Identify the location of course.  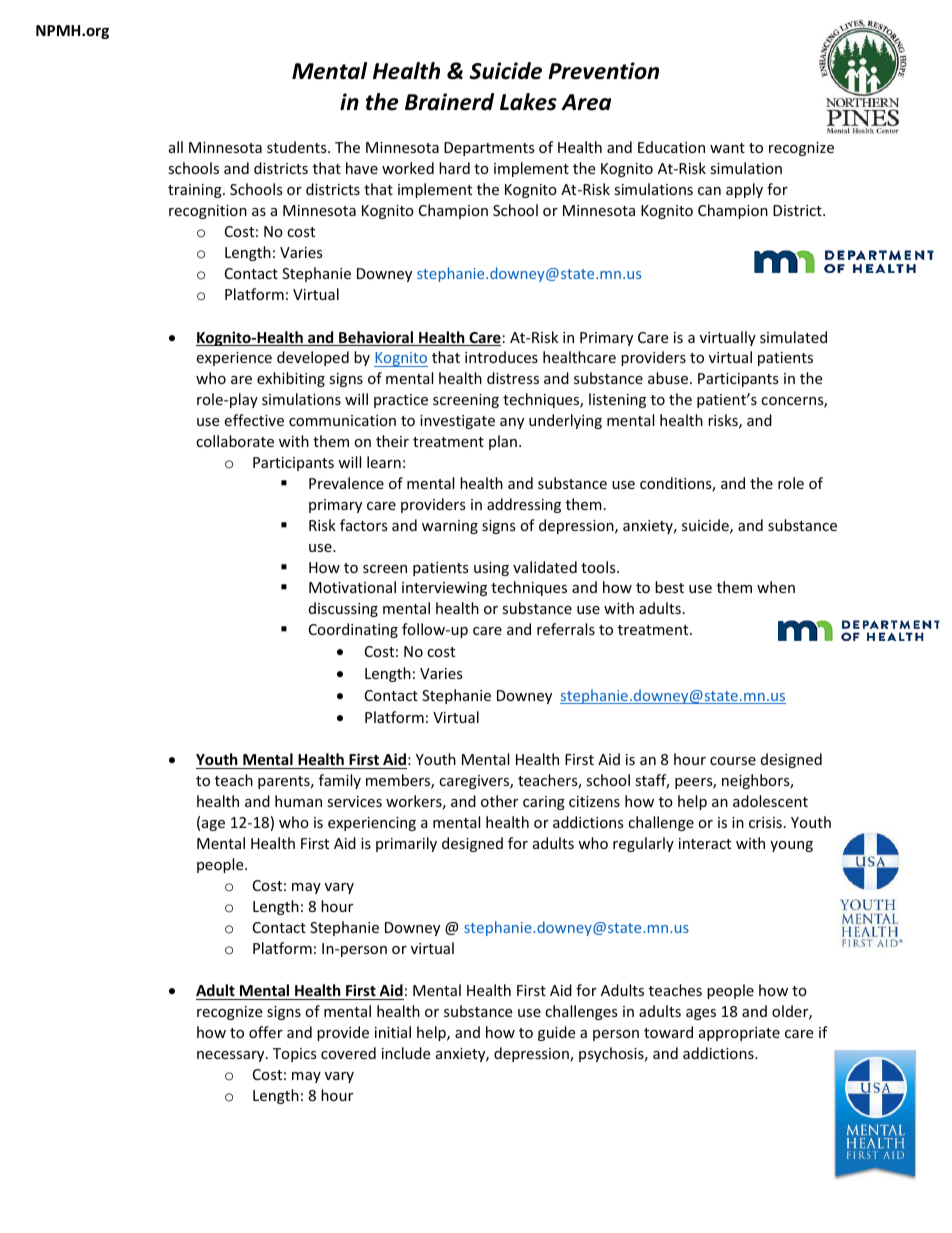
(733, 761).
